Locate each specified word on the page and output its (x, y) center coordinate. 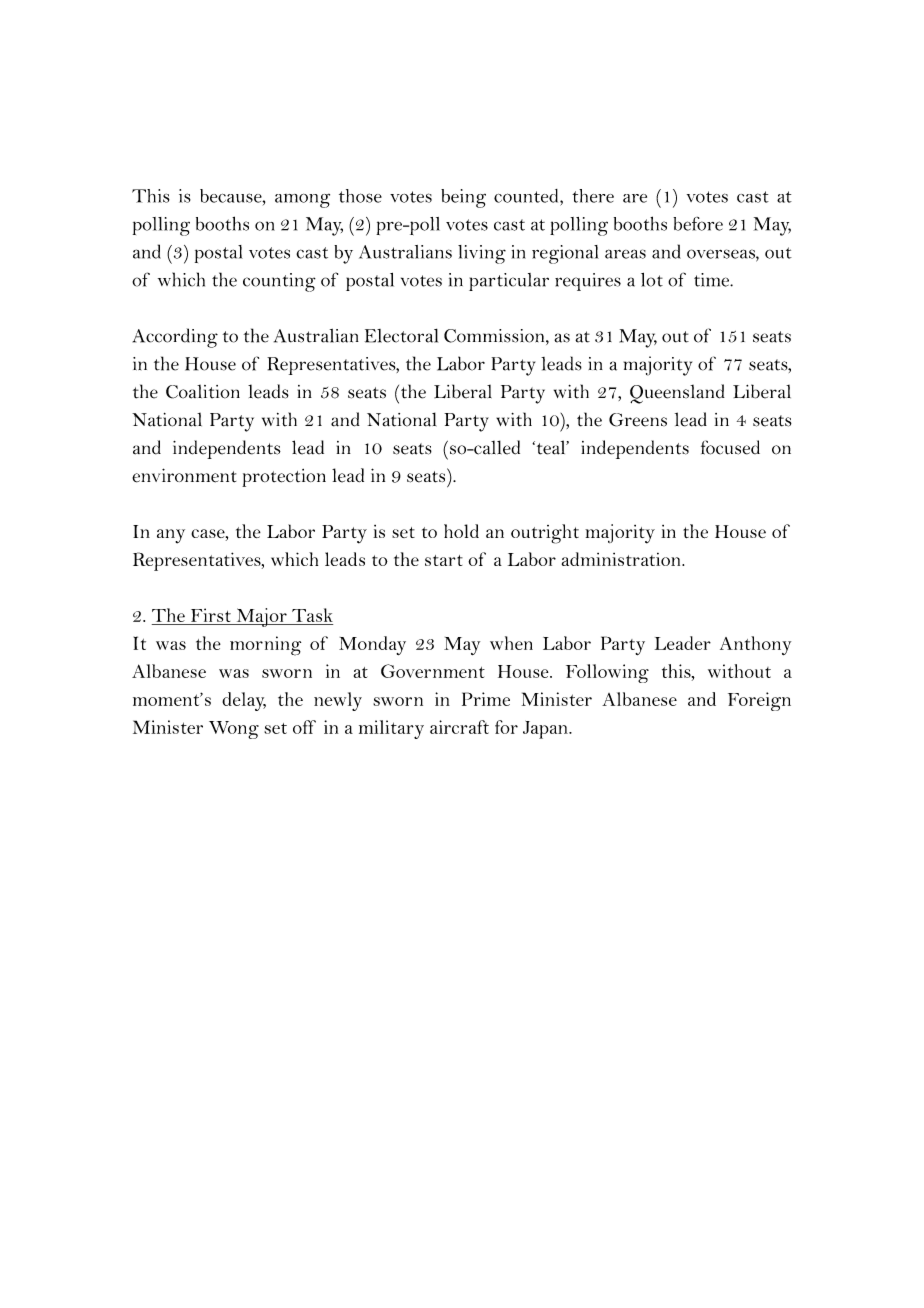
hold (461, 531)
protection (284, 478)
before (698, 224)
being (463, 198)
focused (730, 447)
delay (244, 701)
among (302, 201)
